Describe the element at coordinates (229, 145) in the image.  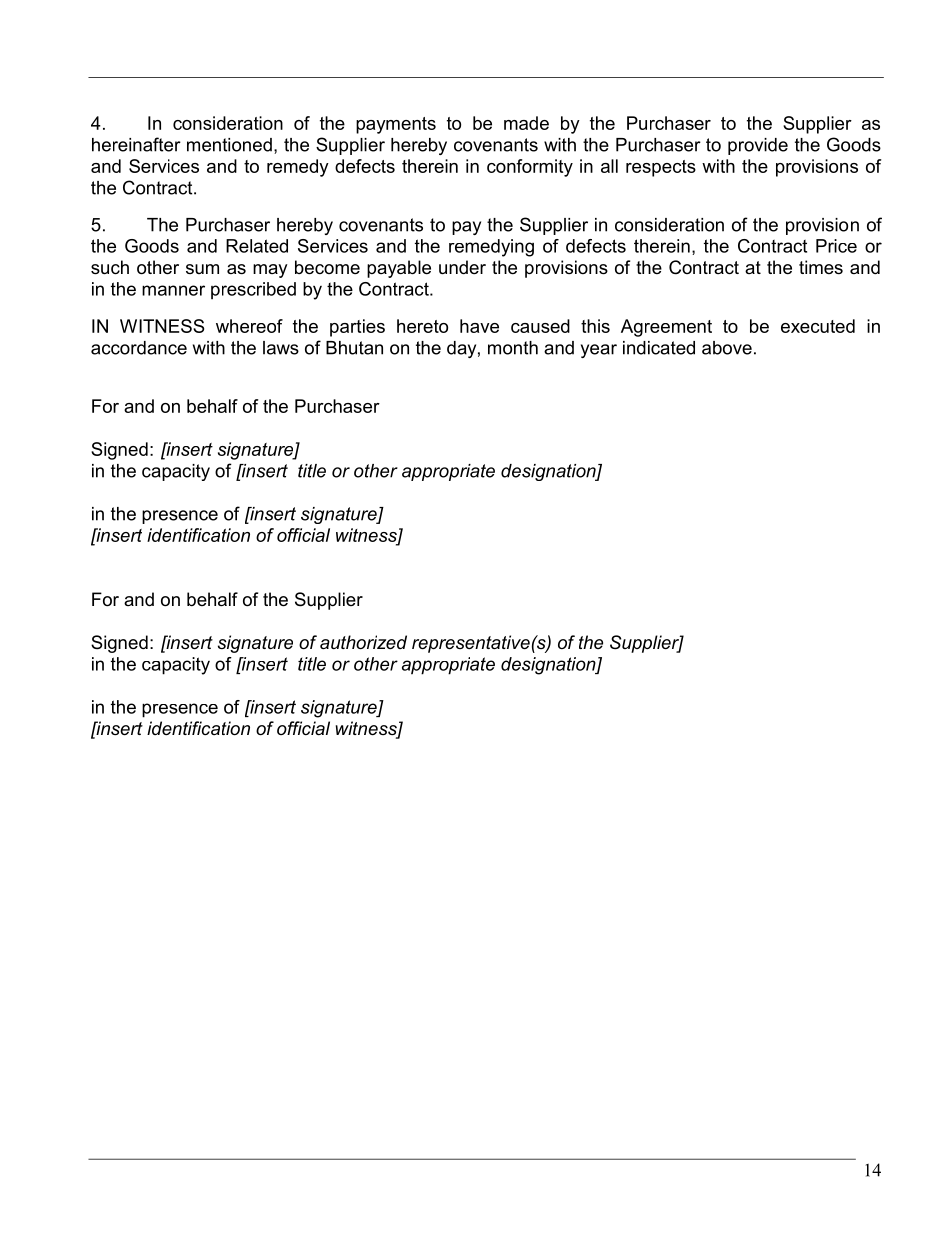
I see `mentioned` at that location.
